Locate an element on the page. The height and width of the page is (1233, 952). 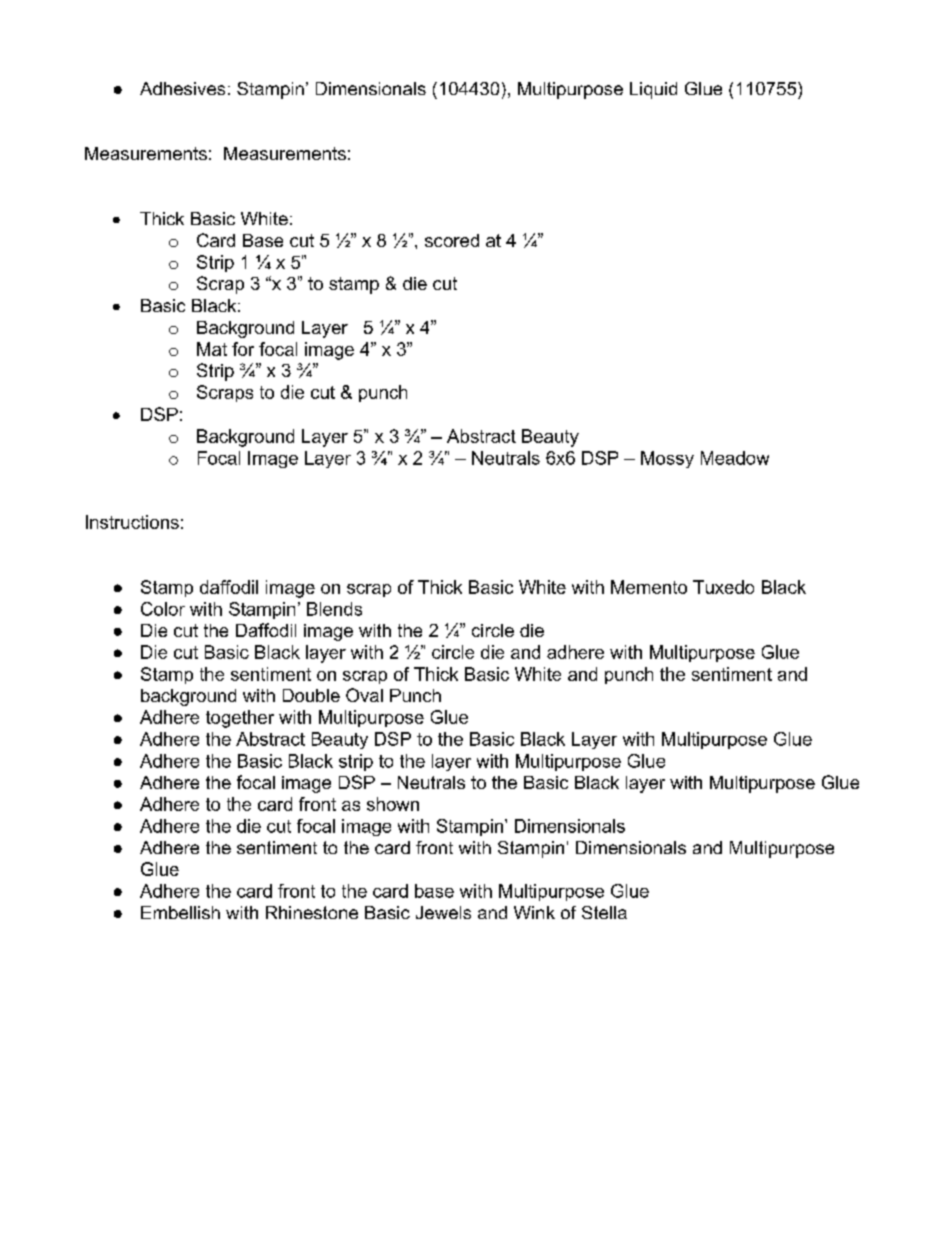
together is located at coordinates (240, 719).
